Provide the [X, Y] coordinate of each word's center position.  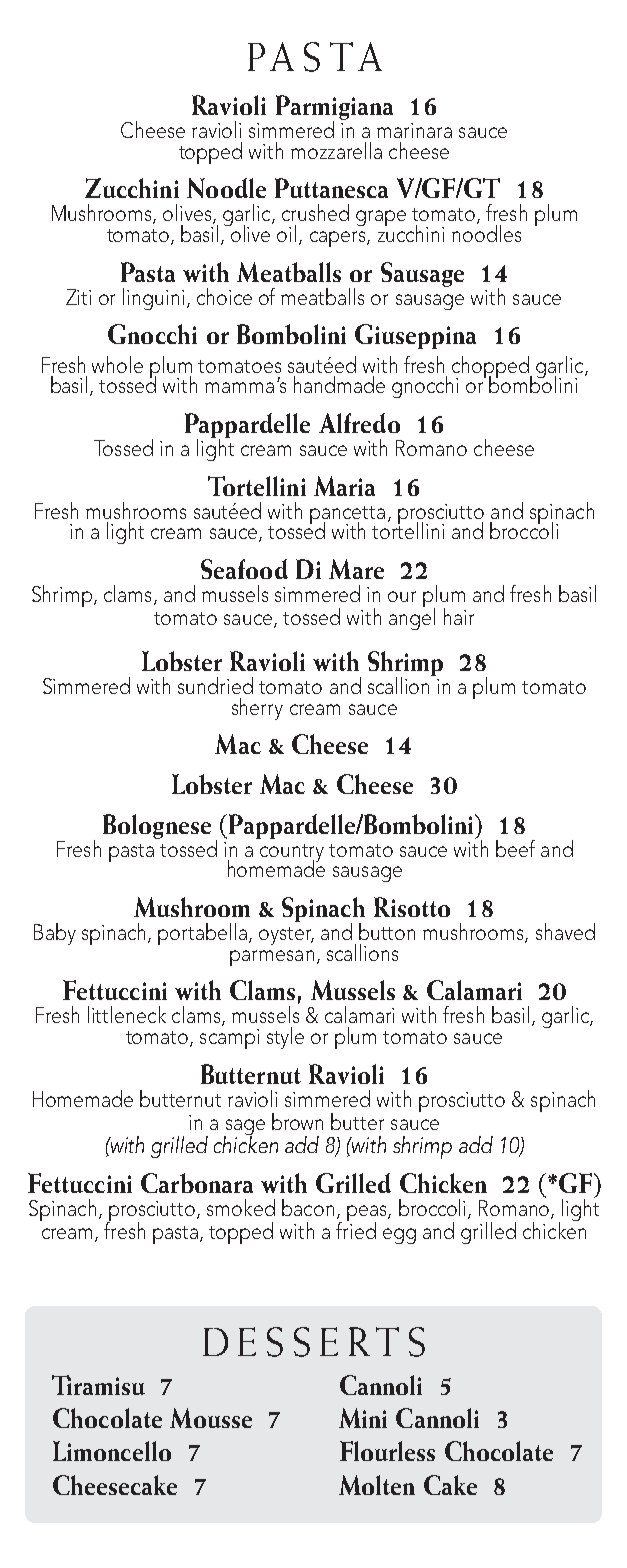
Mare [356, 569]
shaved [565, 931]
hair [459, 616]
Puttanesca [331, 188]
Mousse [211, 1418]
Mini [363, 1418]
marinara [414, 130]
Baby [55, 934]
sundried [215, 685]
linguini [153, 299]
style [285, 1038]
